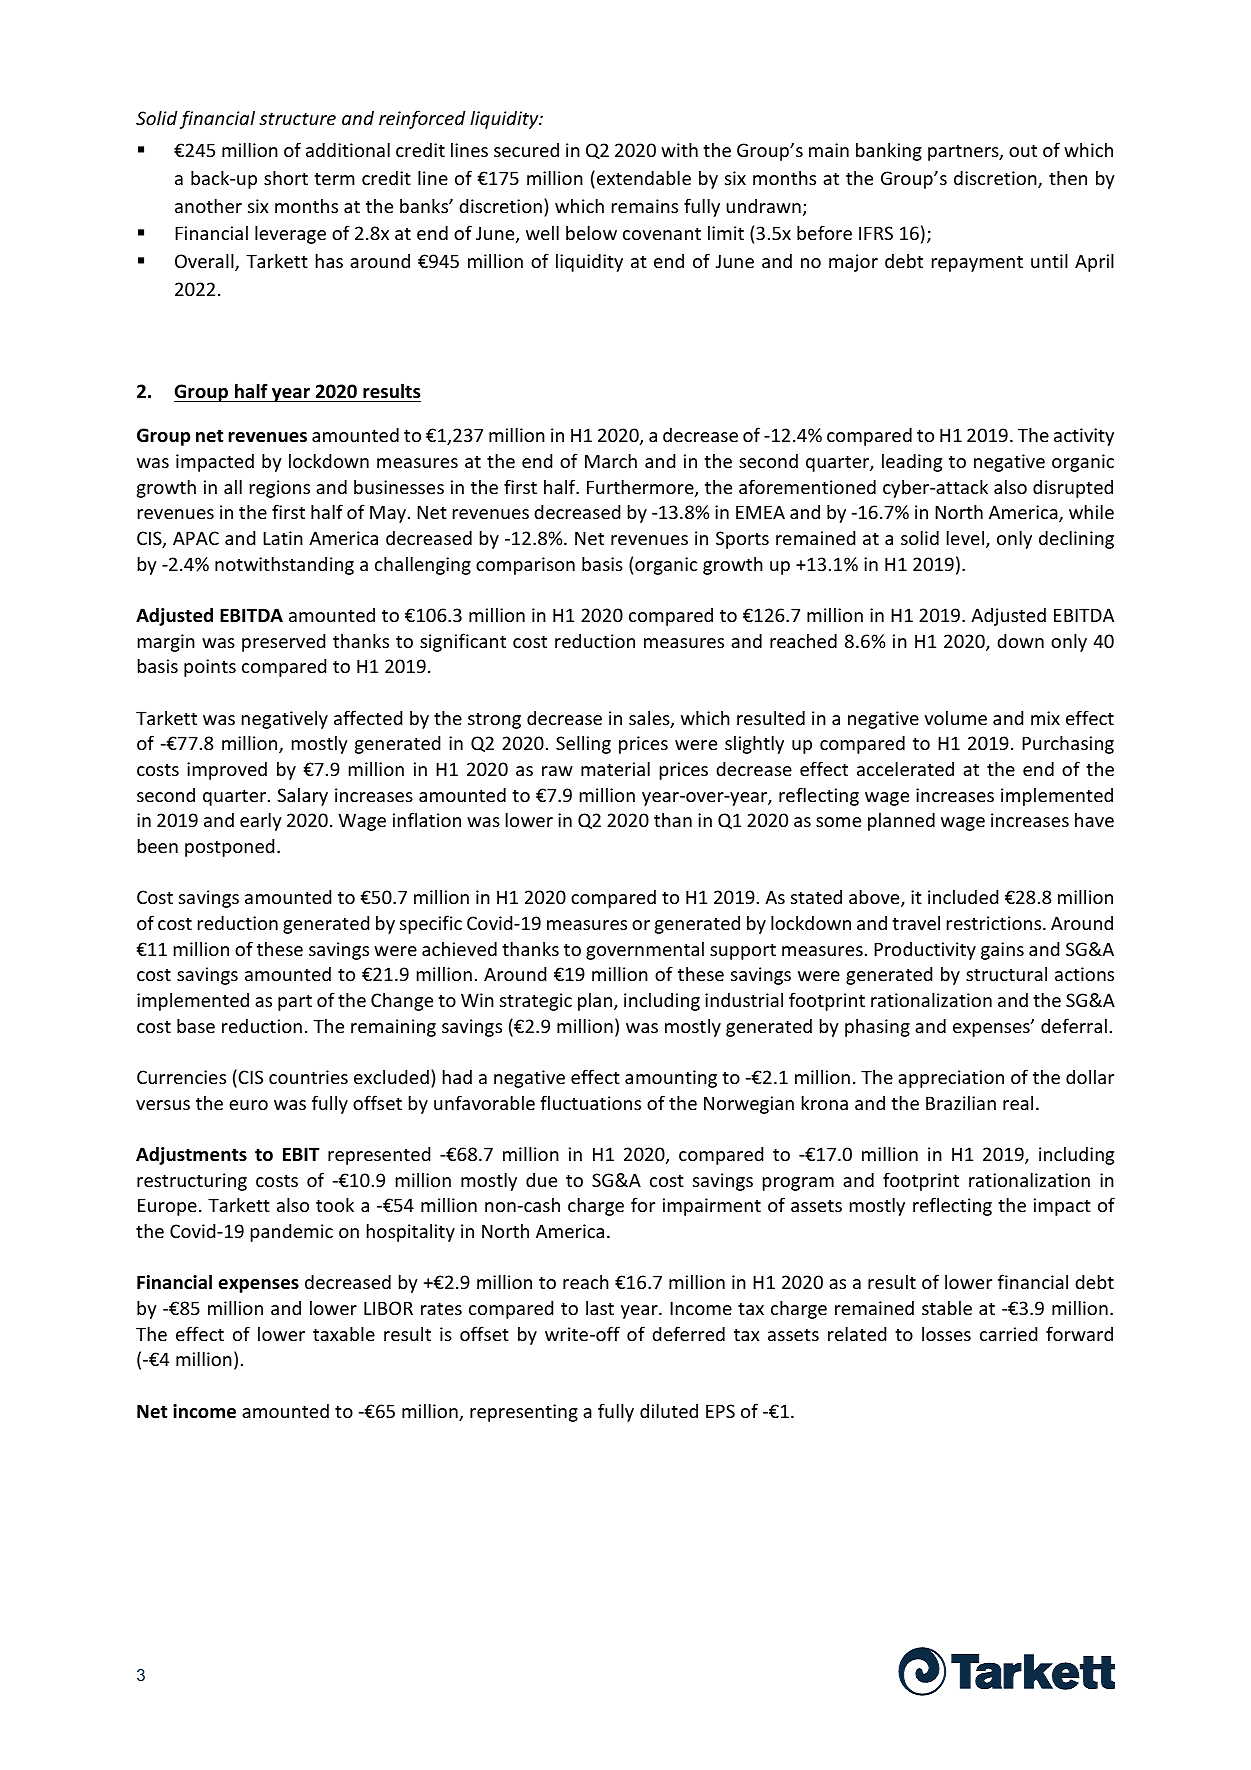 The height and width of the image is (1770, 1251). I want to click on comparison, so click(525, 566).
